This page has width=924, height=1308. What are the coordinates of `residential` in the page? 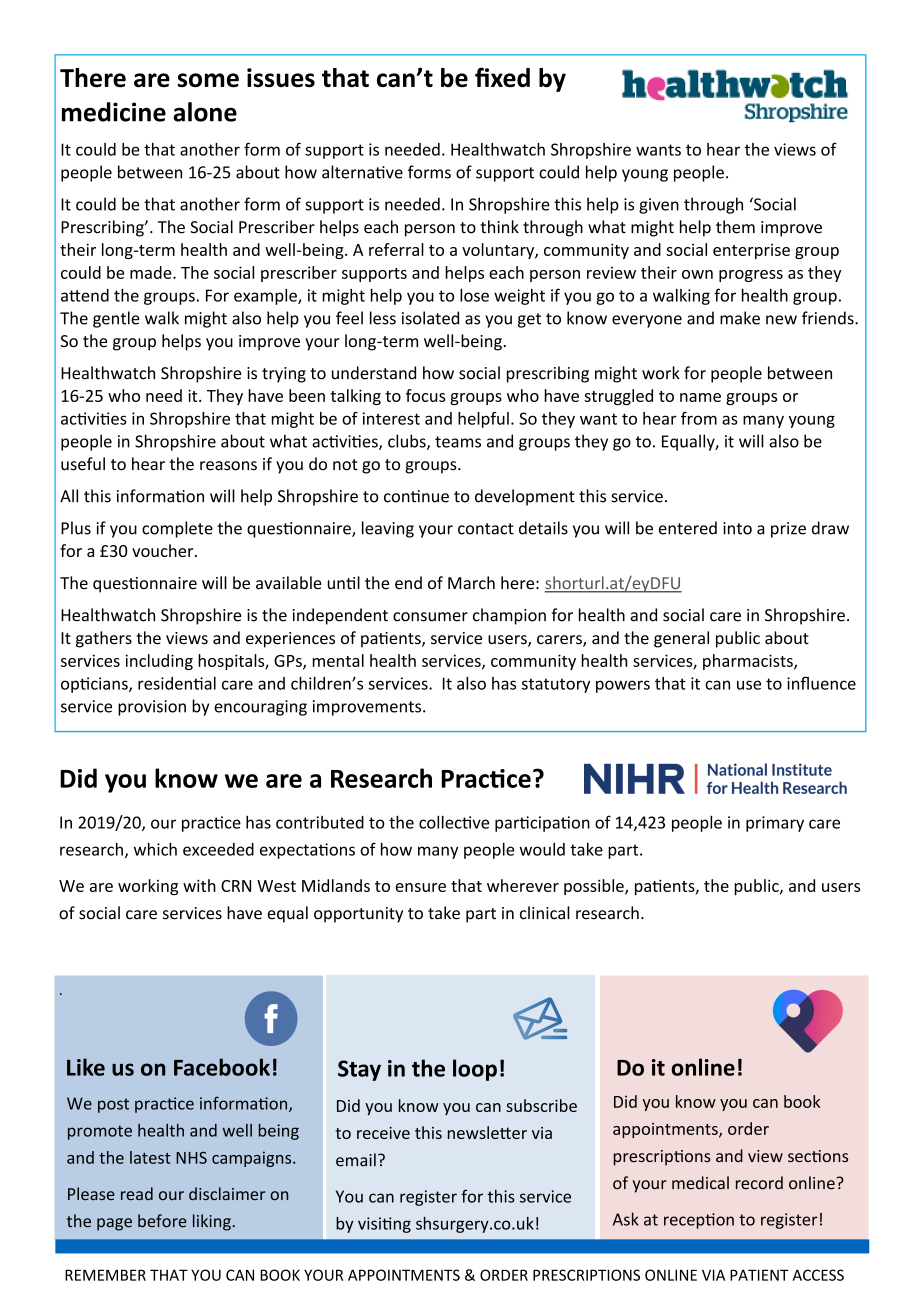 It's located at (177, 683).
